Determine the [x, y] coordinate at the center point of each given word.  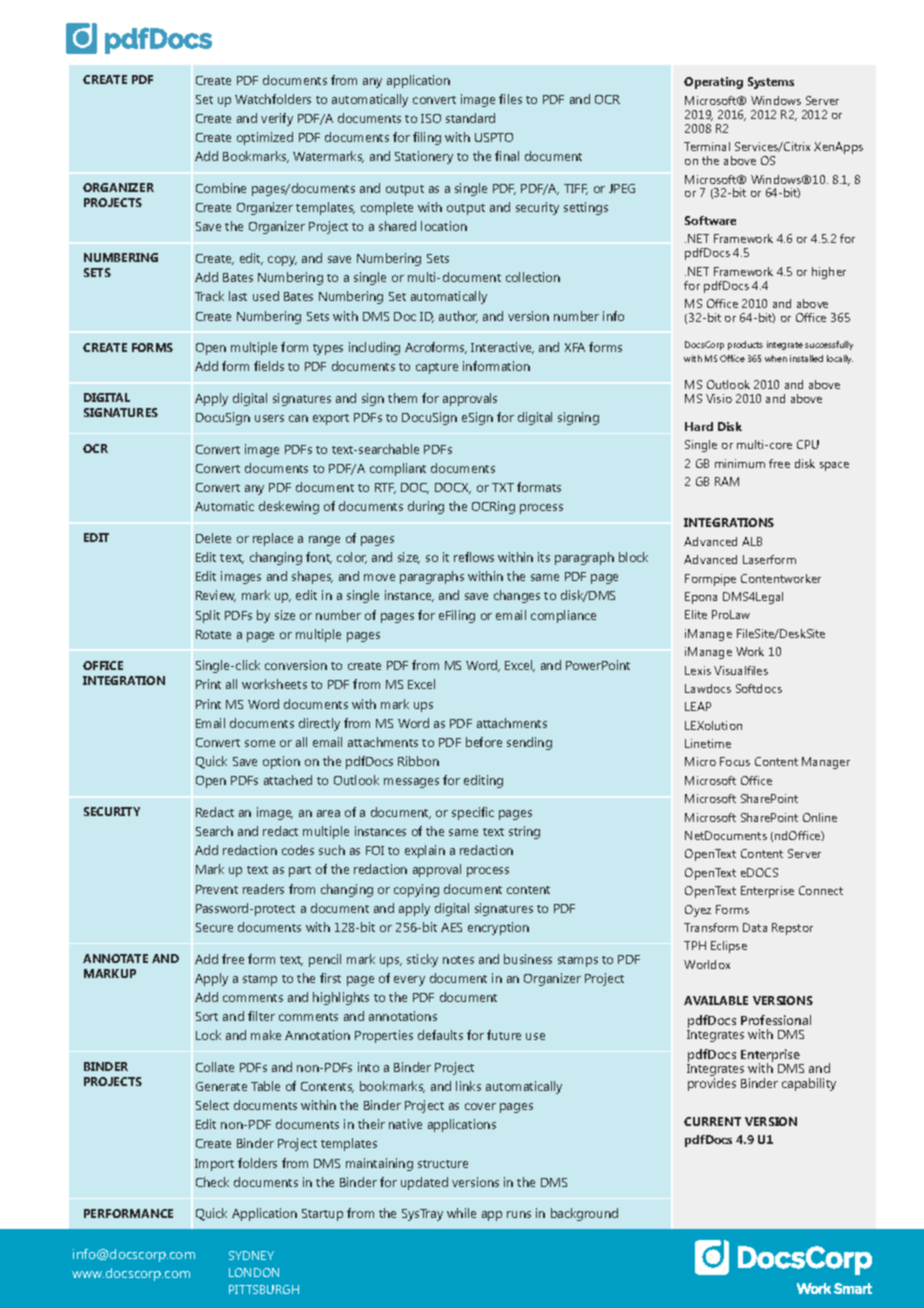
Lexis [698, 670]
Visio [719, 398]
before [484, 742]
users [269, 418]
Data [755, 927]
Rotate [213, 634]
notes [458, 960]
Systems [771, 83]
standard [470, 118]
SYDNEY [251, 1255]
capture [437, 368]
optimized [265, 138]
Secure [214, 927]
